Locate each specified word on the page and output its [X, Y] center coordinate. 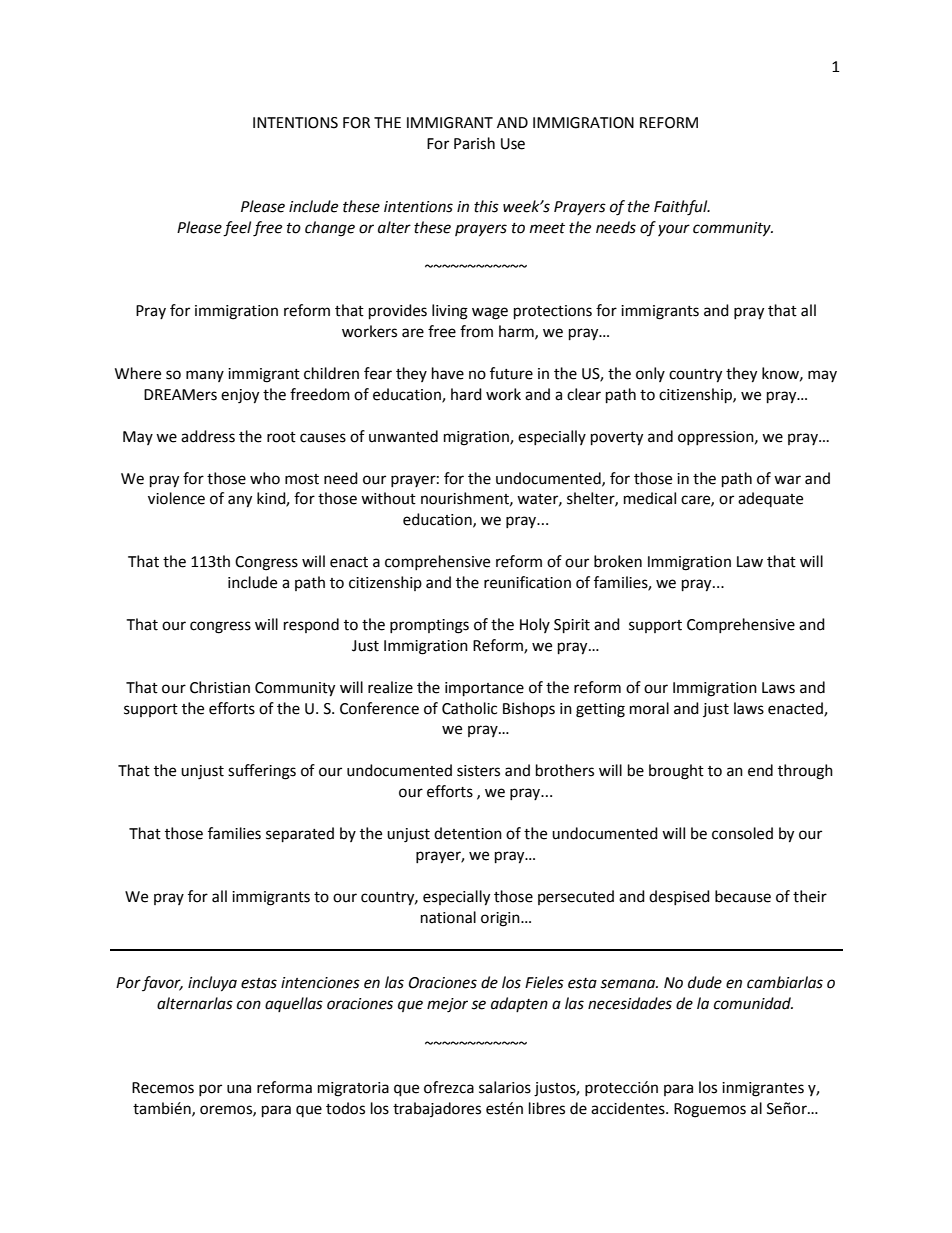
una [239, 1089]
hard [466, 394]
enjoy [240, 396]
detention [468, 833]
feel [237, 229]
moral [649, 708]
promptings [429, 626]
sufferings [262, 772]
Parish [474, 143]
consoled [742, 833]
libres [547, 1108]
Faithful [682, 208]
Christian [220, 687]
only [650, 374]
